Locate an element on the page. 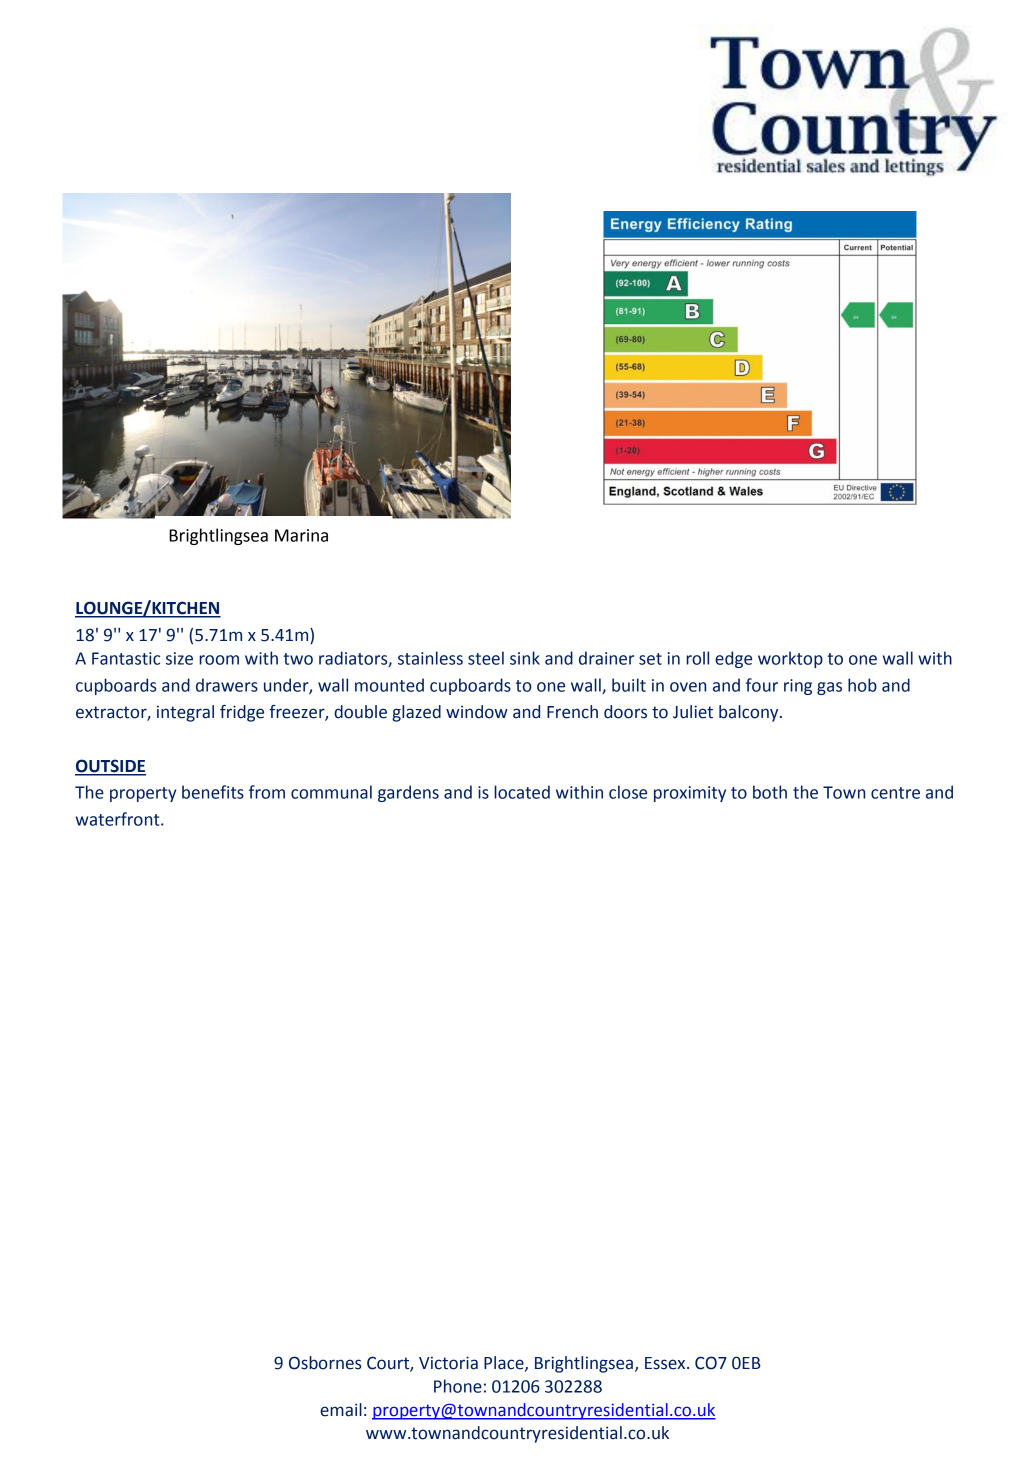 This image has width=1035, height=1464. Essex is located at coordinates (666, 1363).
